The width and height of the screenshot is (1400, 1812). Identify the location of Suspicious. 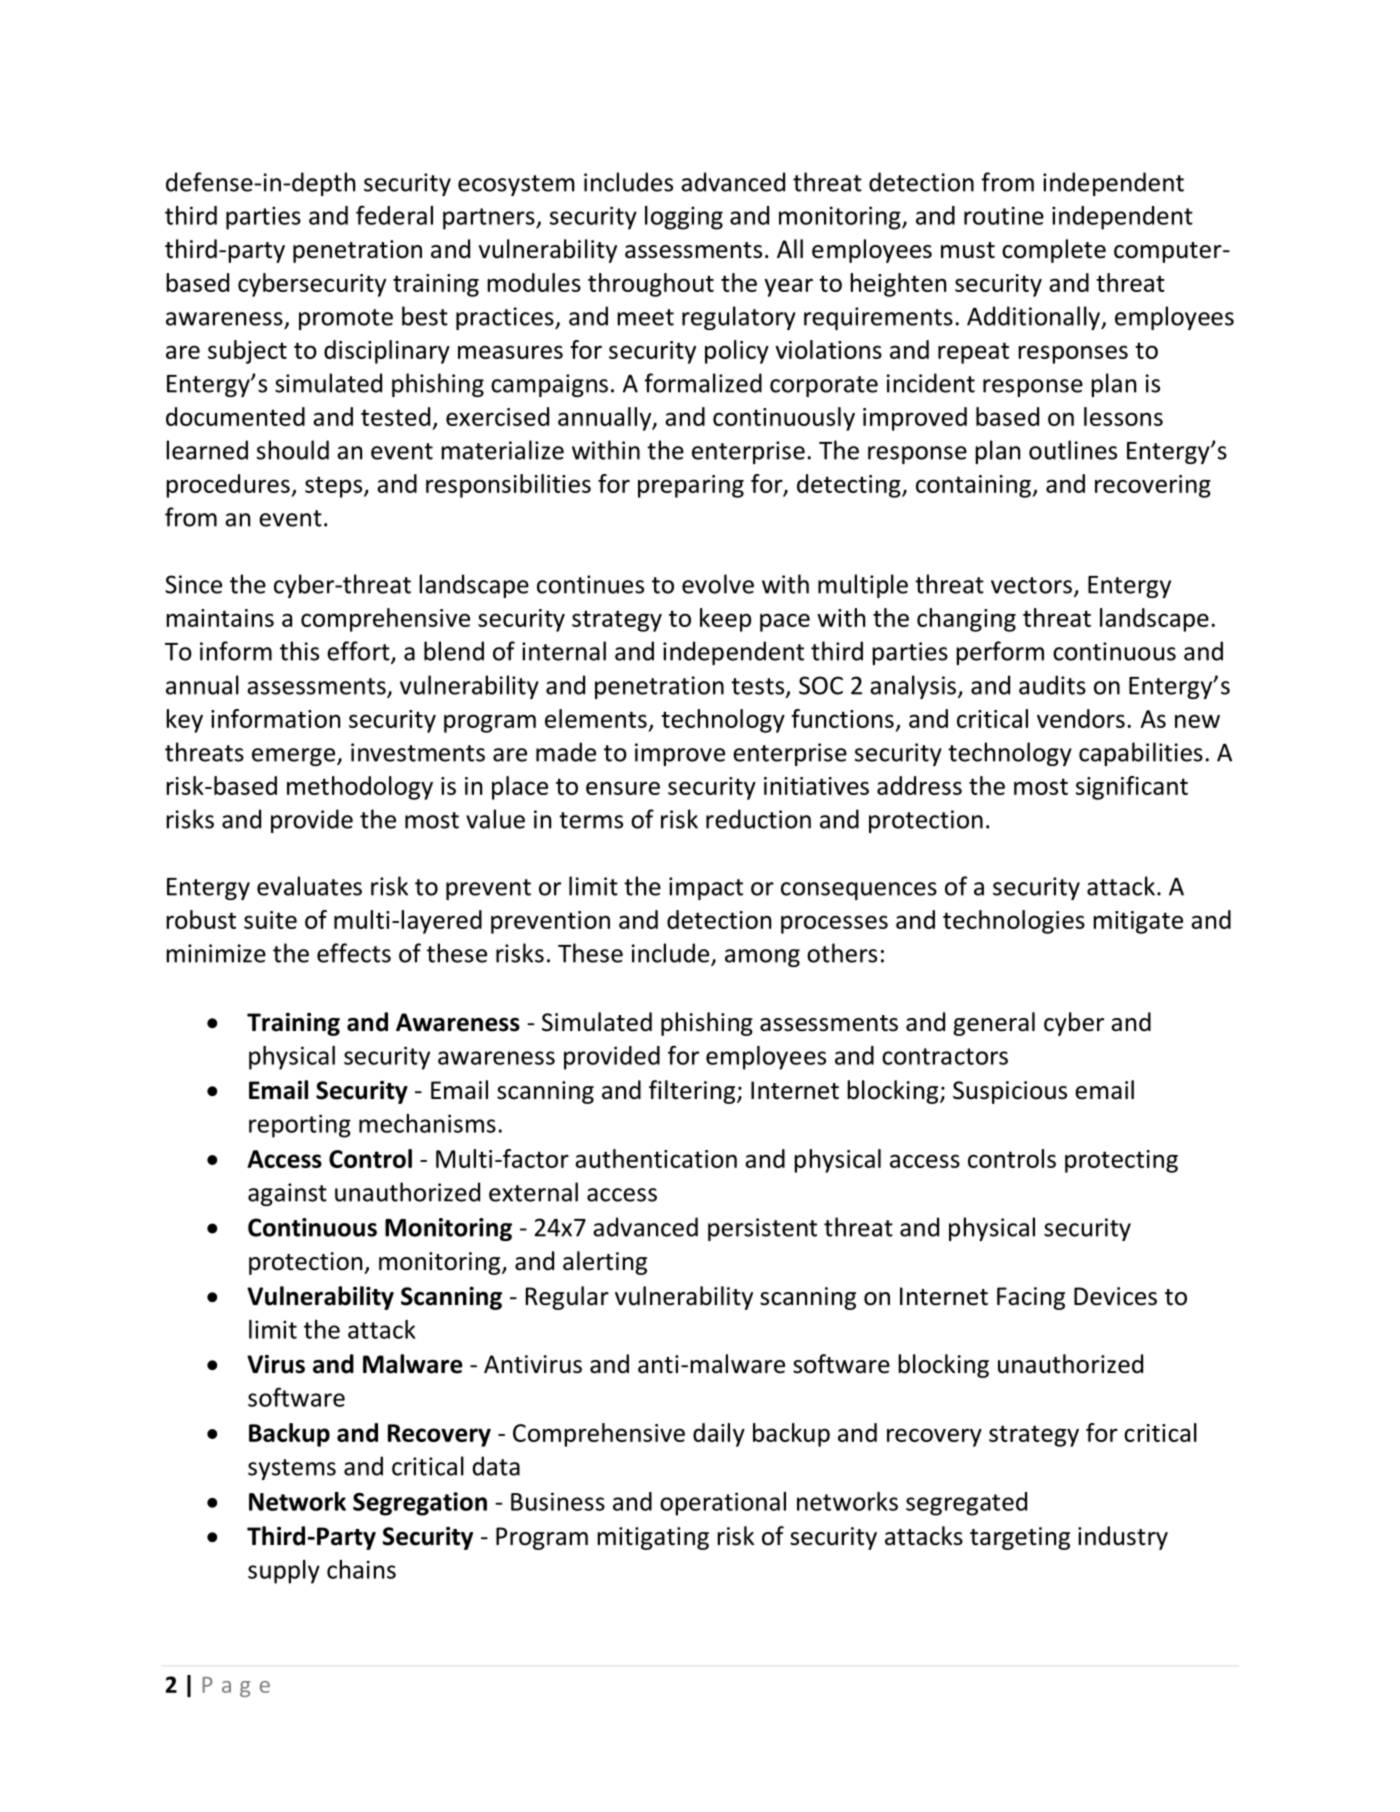
(1010, 1092).
